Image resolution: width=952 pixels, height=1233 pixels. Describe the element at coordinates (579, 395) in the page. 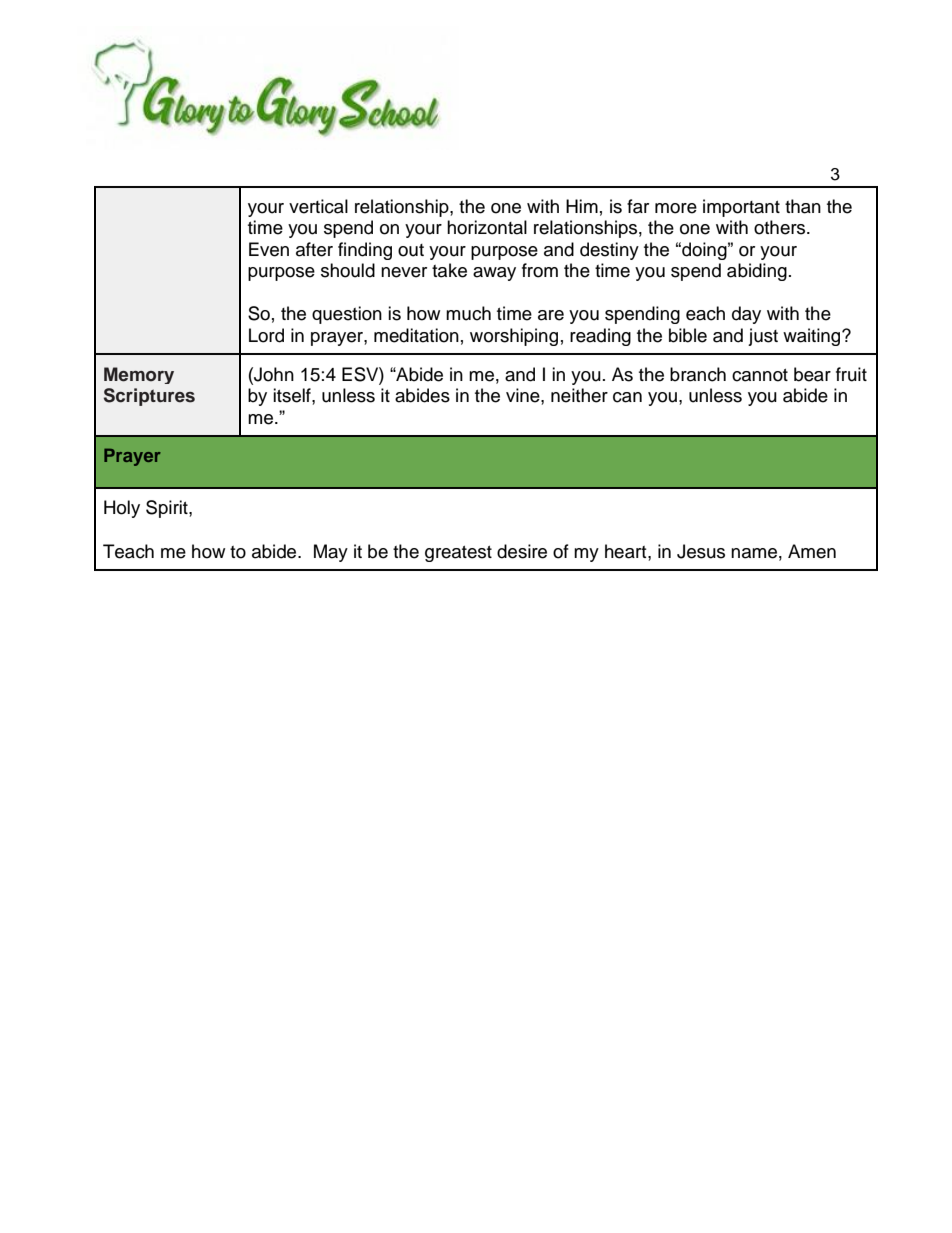

I see `neither` at that location.
